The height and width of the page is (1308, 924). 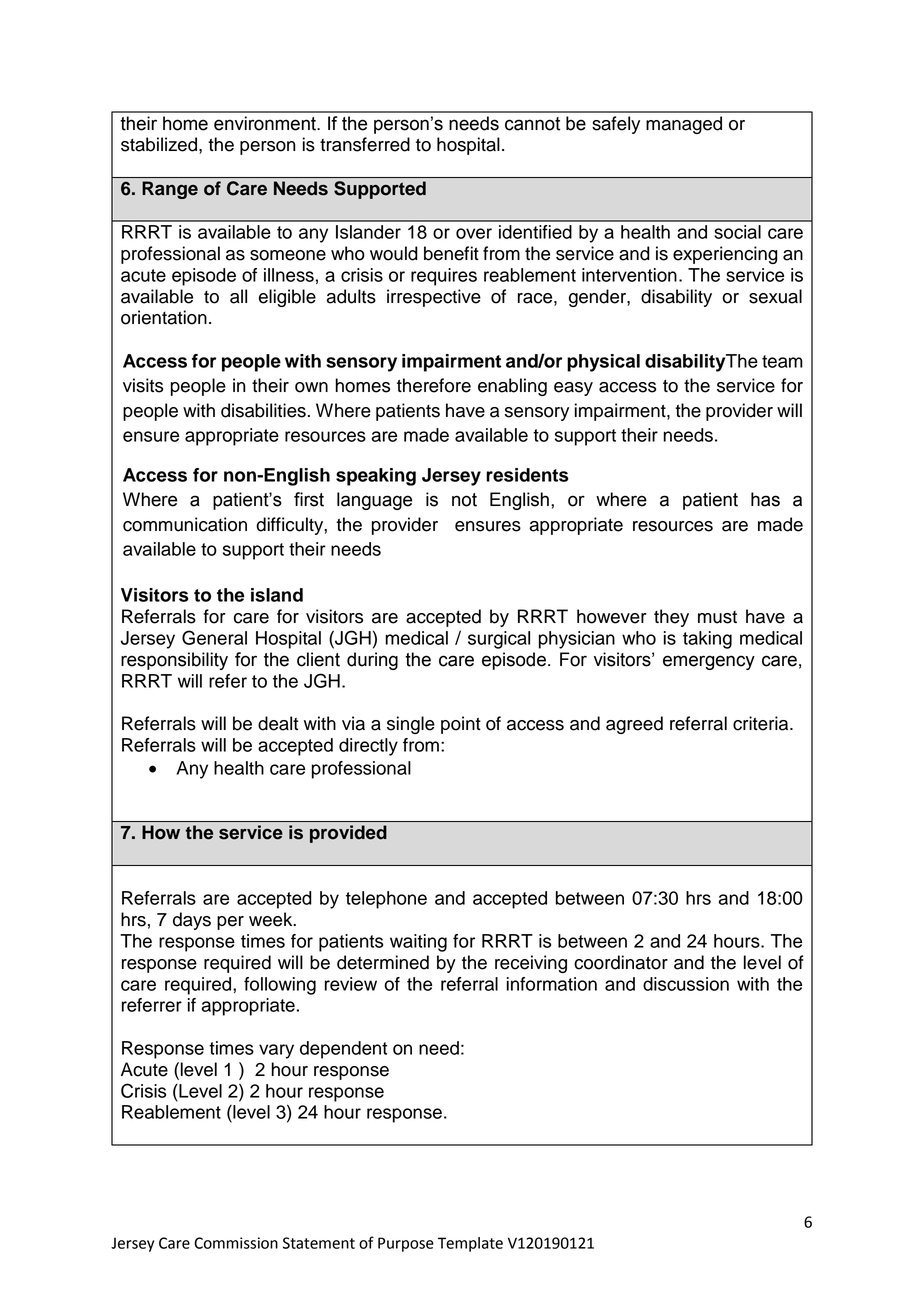 What do you see at coordinates (461, 725) in the page?
I see `point` at bounding box center [461, 725].
